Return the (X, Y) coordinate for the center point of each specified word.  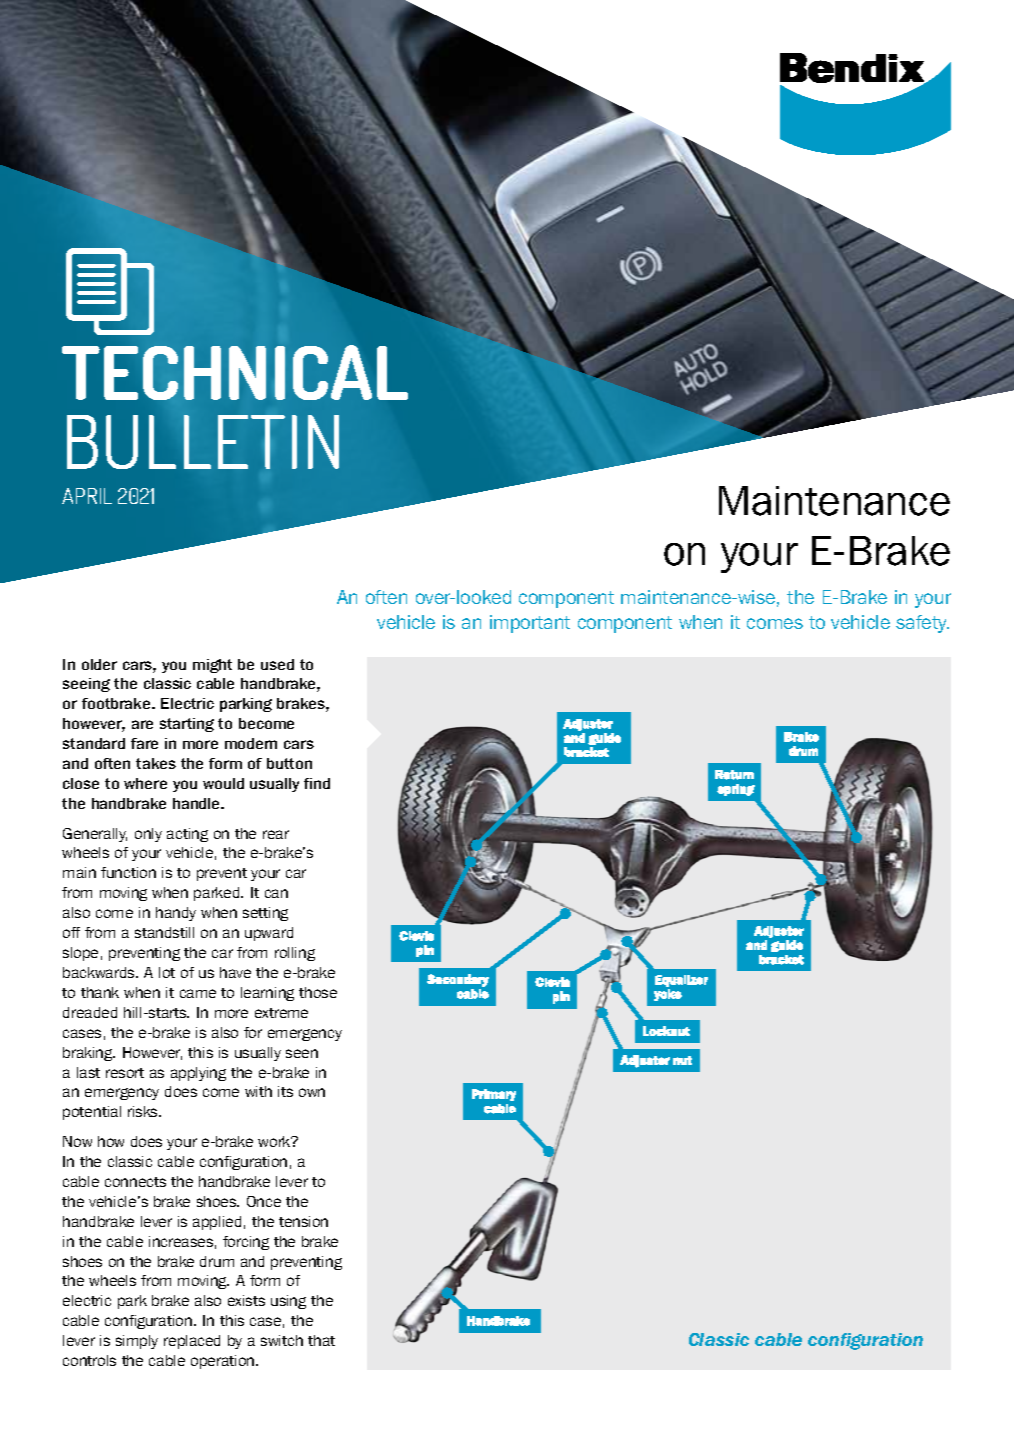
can (276, 893)
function (128, 872)
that (321, 1340)
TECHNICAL (235, 372)
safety (922, 624)
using (288, 1302)
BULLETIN (203, 442)
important (530, 624)
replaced (192, 1342)
